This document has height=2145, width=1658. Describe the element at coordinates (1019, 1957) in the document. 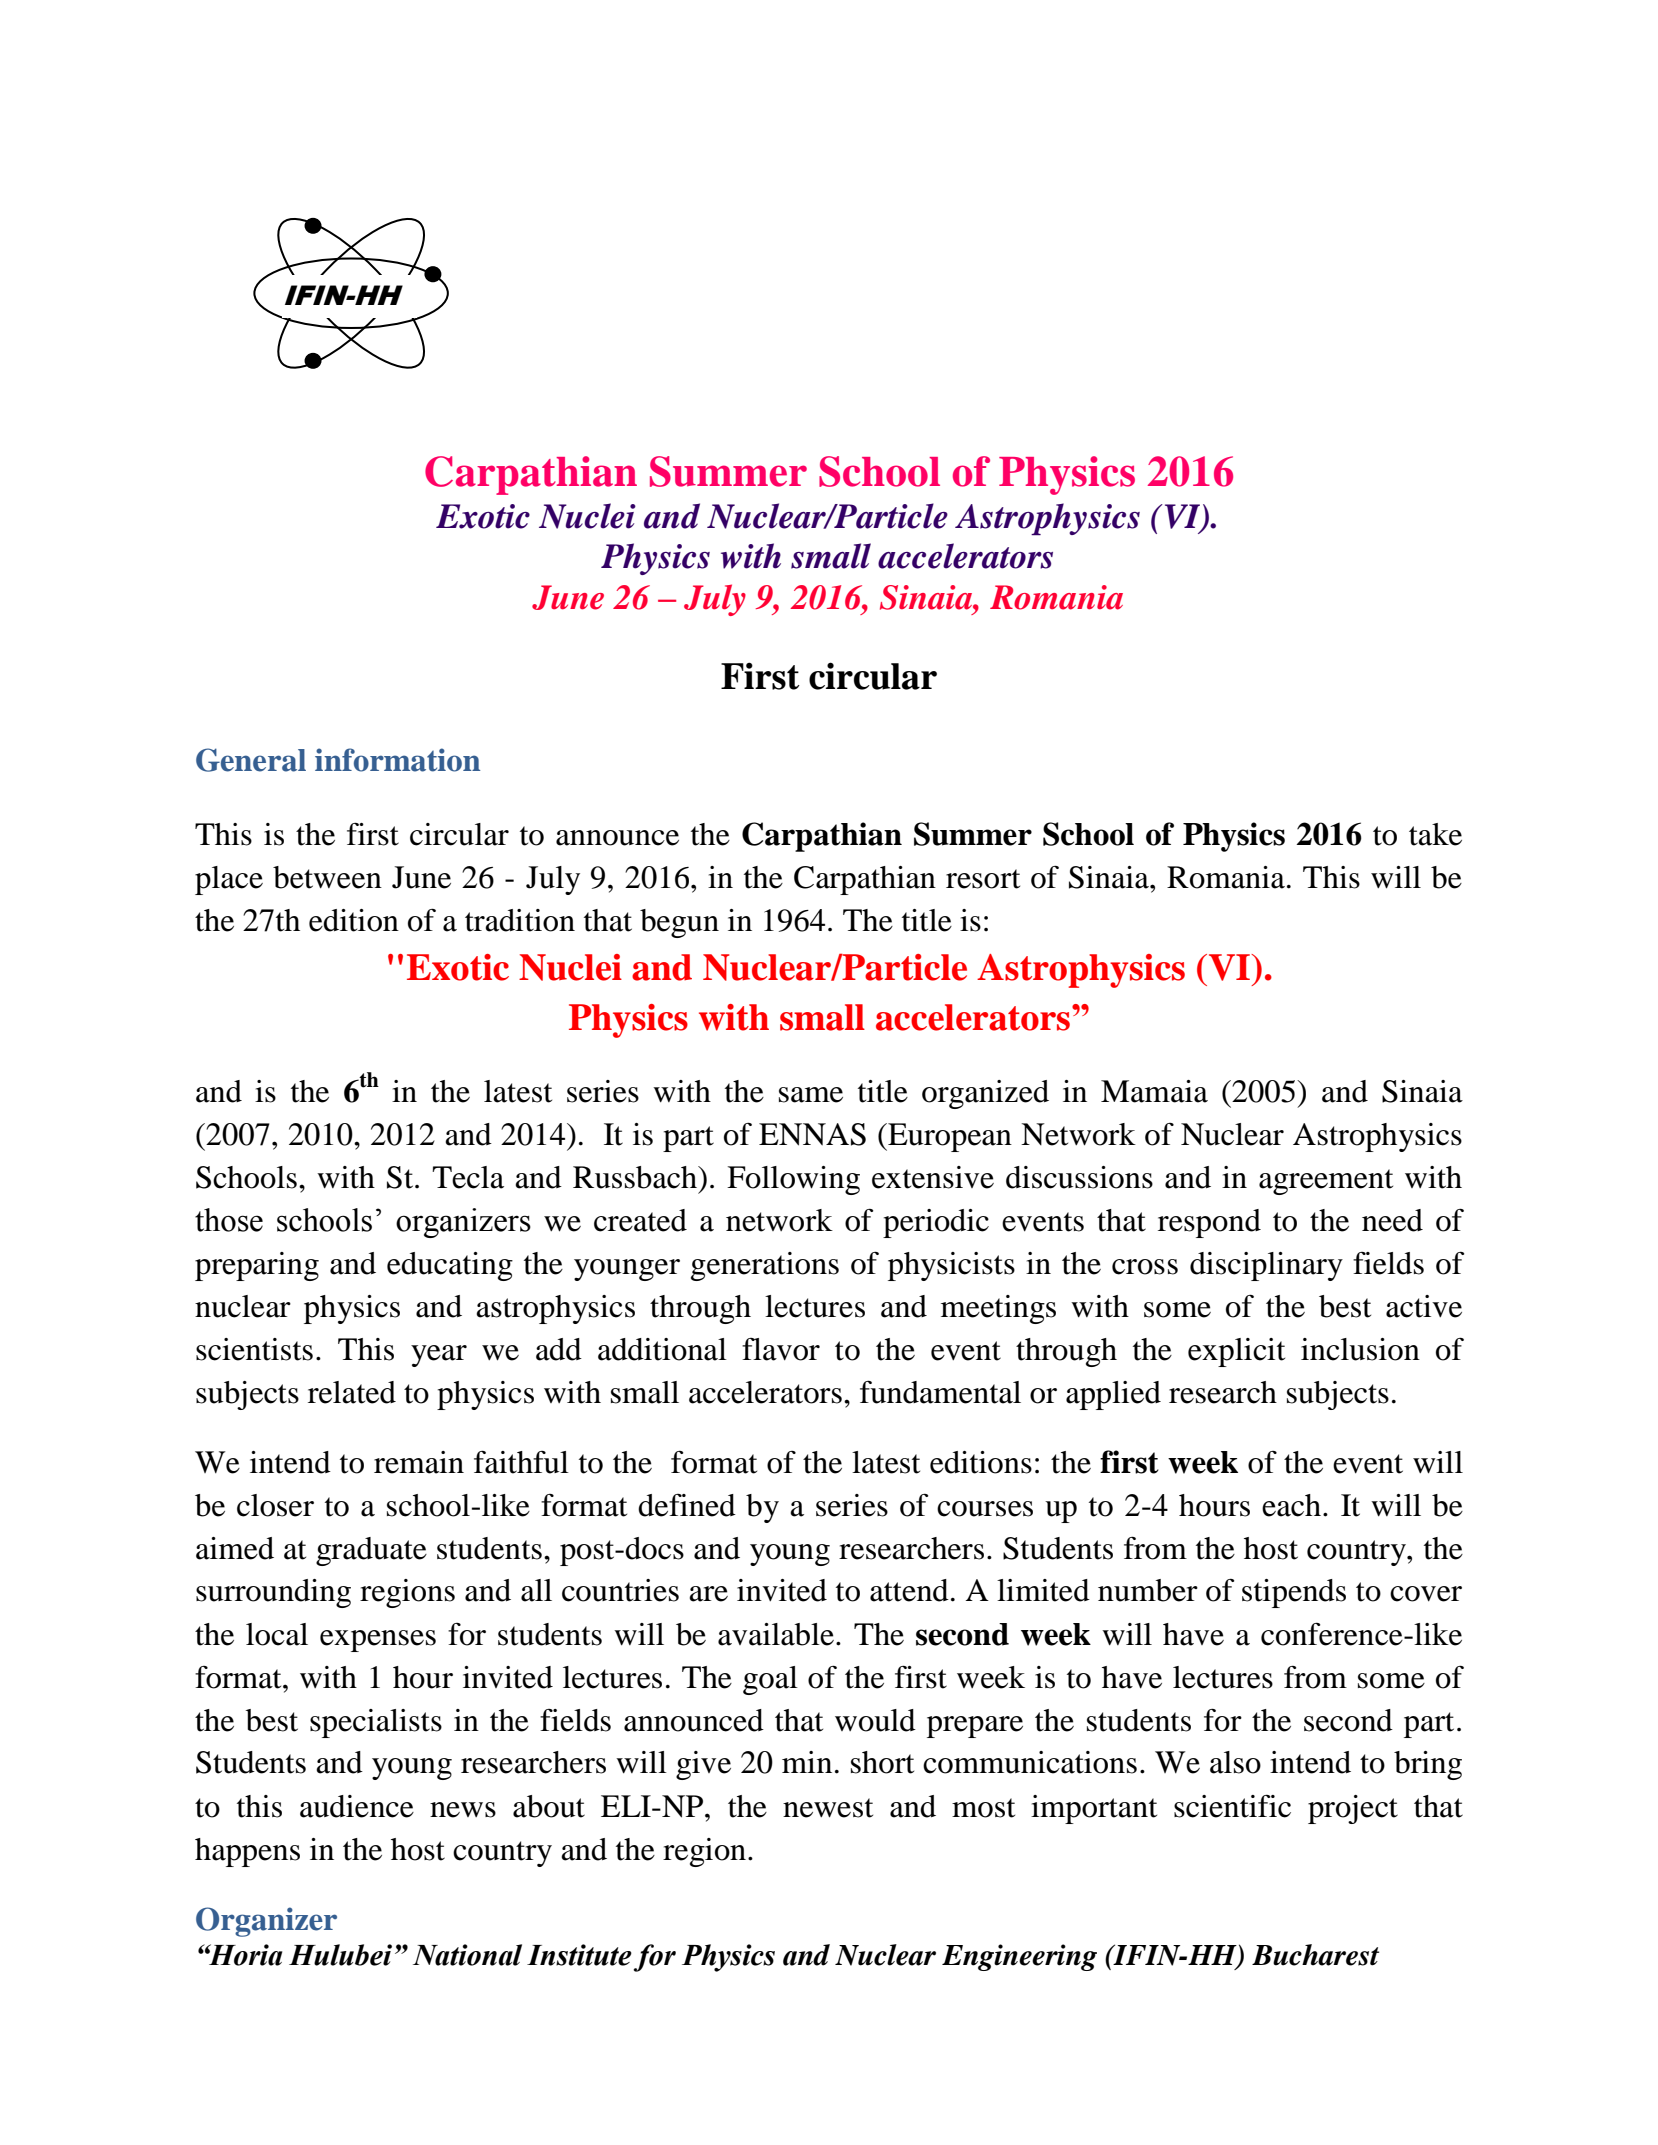

I see `Engineering` at that location.
